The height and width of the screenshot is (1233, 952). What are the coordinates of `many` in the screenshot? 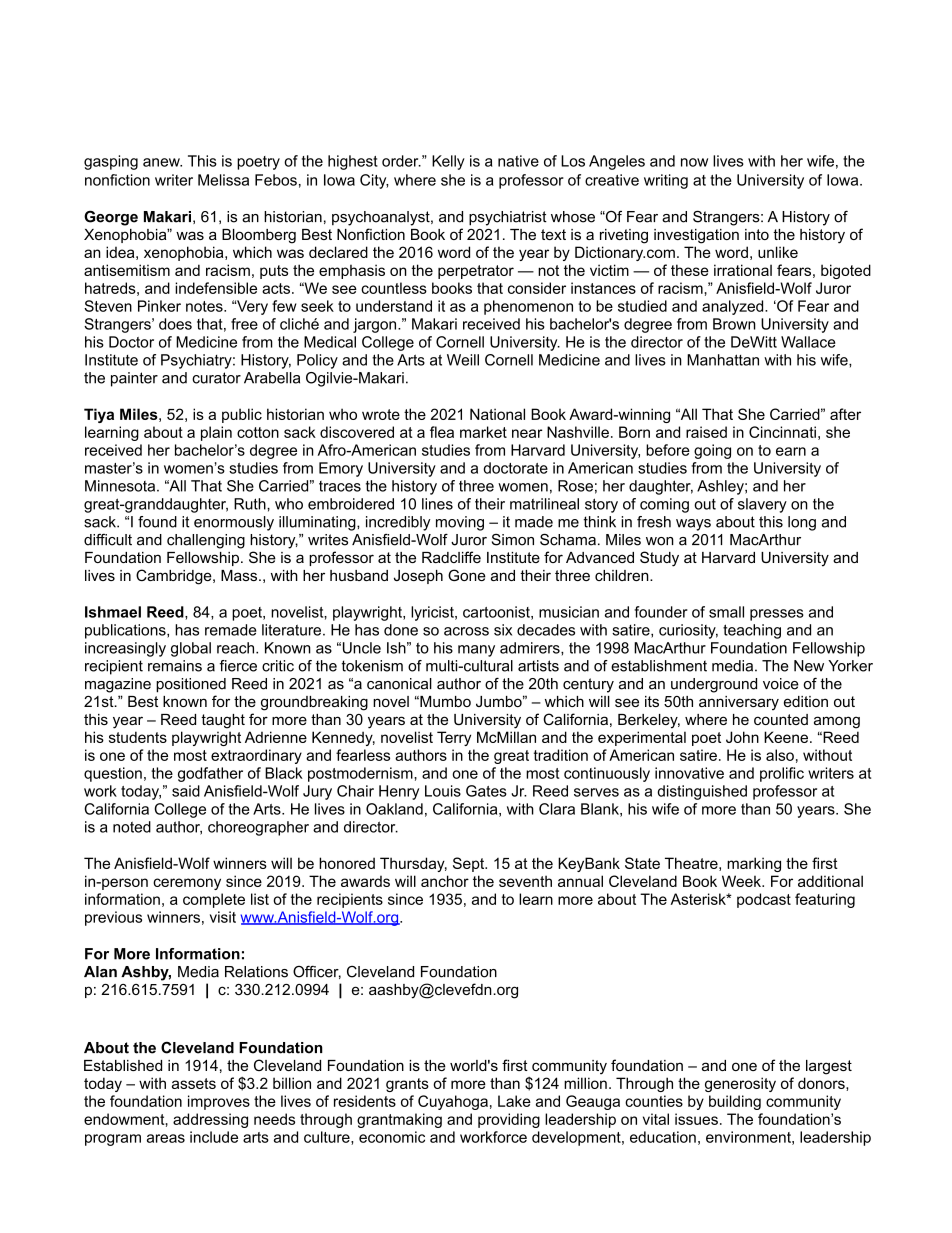 It's located at (476, 651).
